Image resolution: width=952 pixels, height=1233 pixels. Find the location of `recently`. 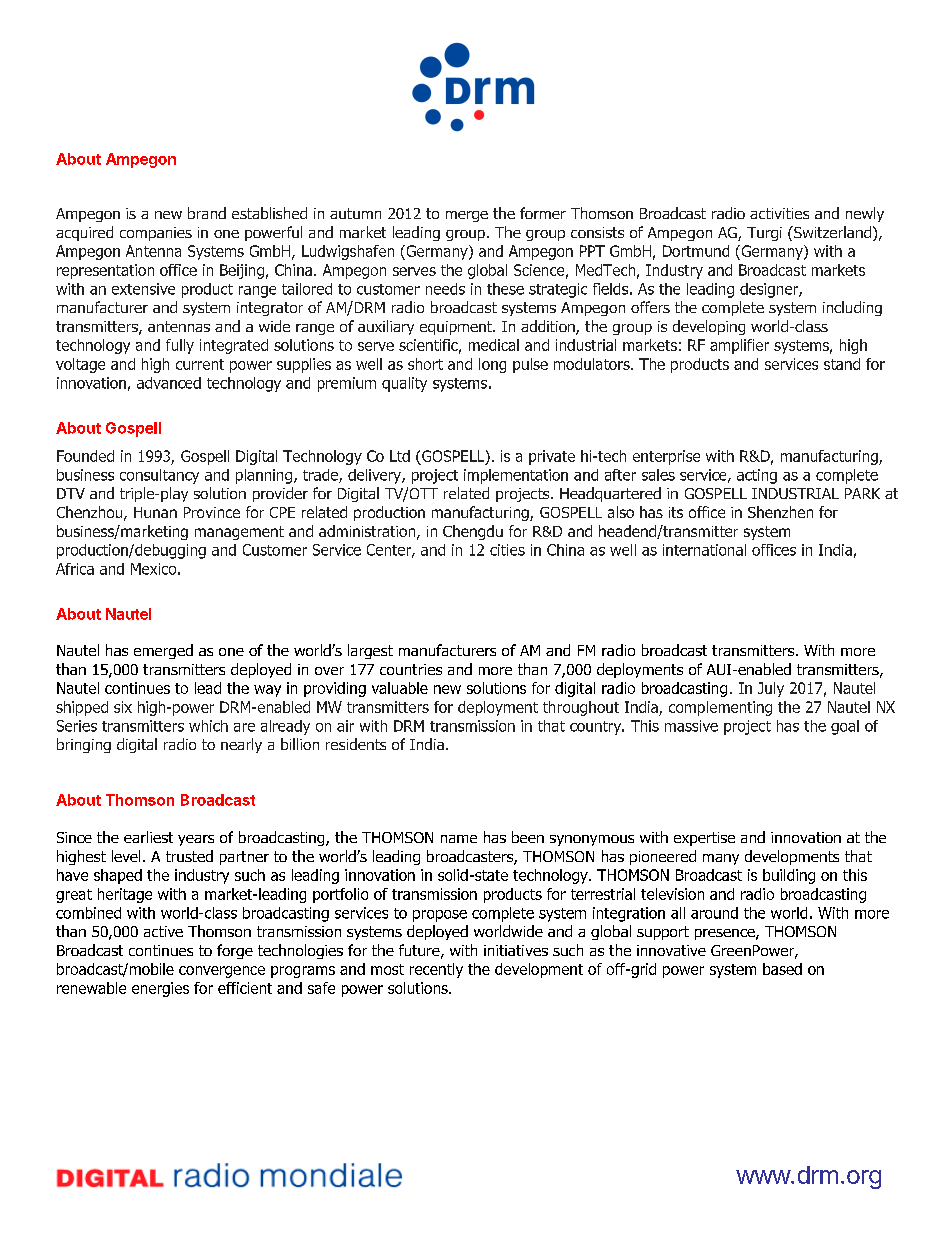

recently is located at coordinates (436, 970).
